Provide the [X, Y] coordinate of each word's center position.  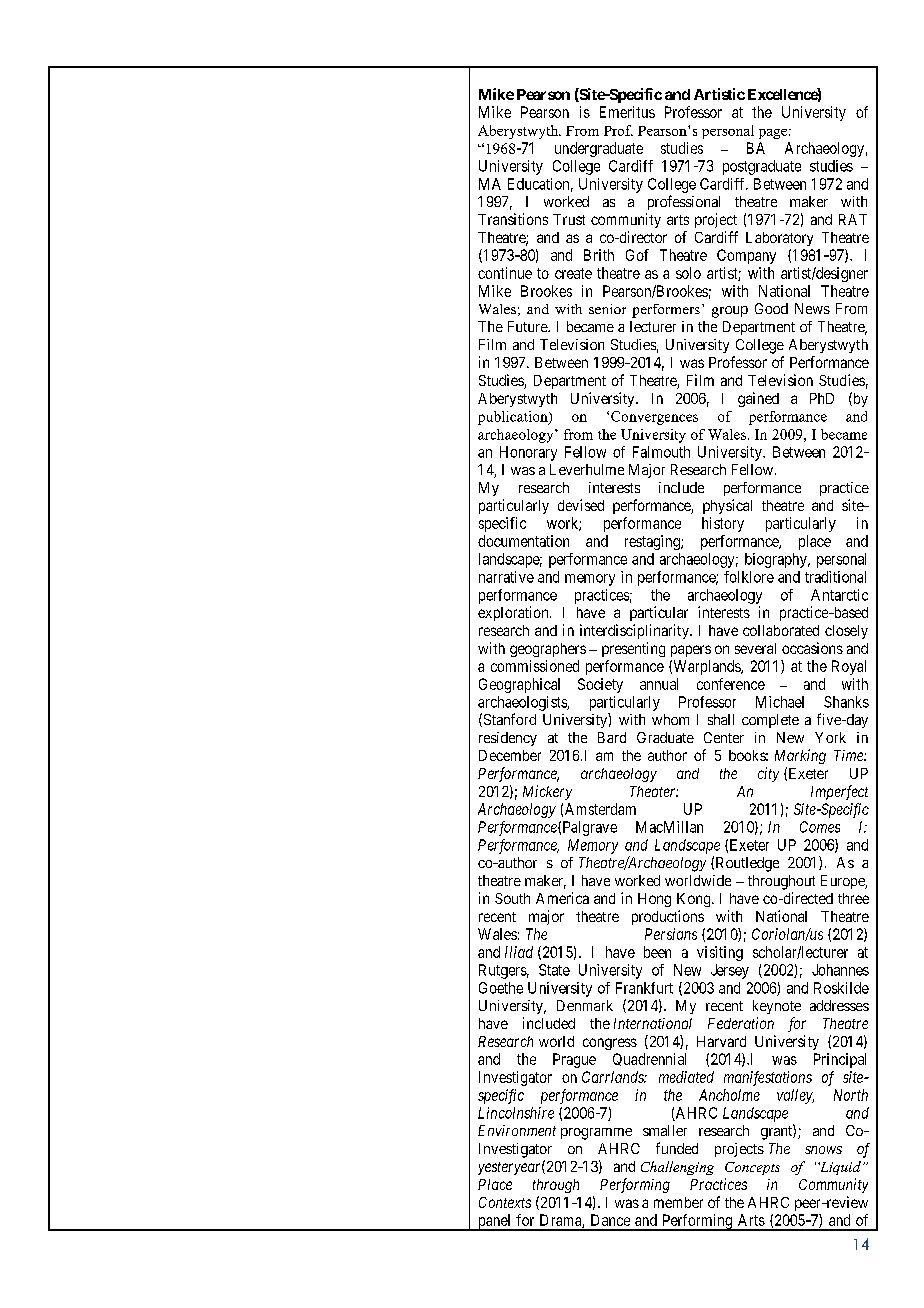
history [723, 524]
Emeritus [627, 112]
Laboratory [779, 239]
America [562, 898]
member [678, 1202]
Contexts [505, 1202]
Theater [654, 791]
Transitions [513, 219]
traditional [835, 577]
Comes [820, 827]
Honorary [528, 453]
